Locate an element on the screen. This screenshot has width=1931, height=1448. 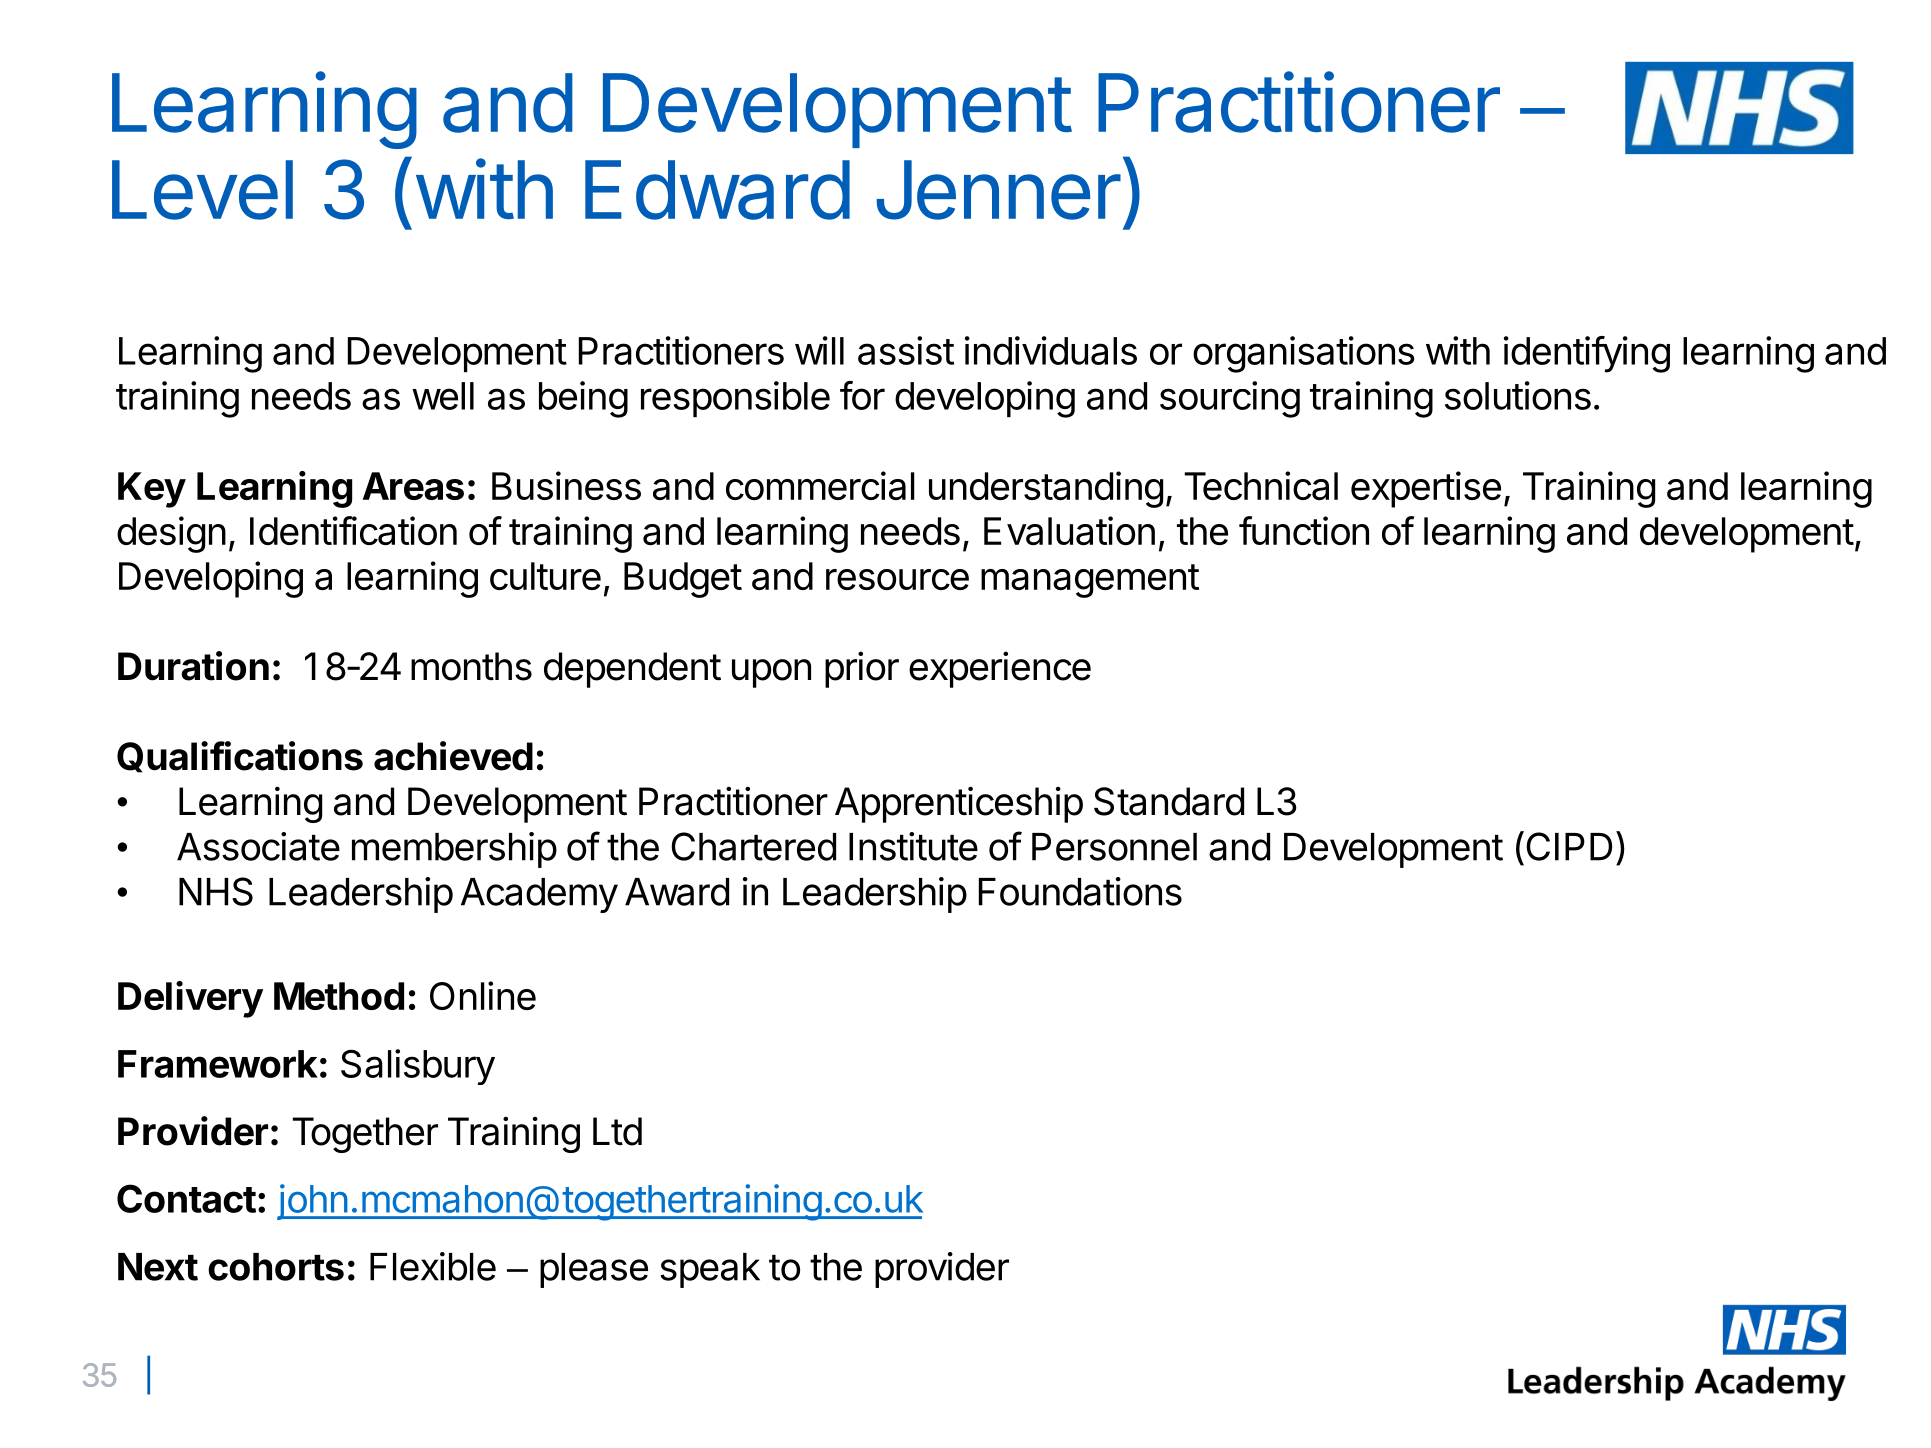
cohorts is located at coordinates (276, 1267).
